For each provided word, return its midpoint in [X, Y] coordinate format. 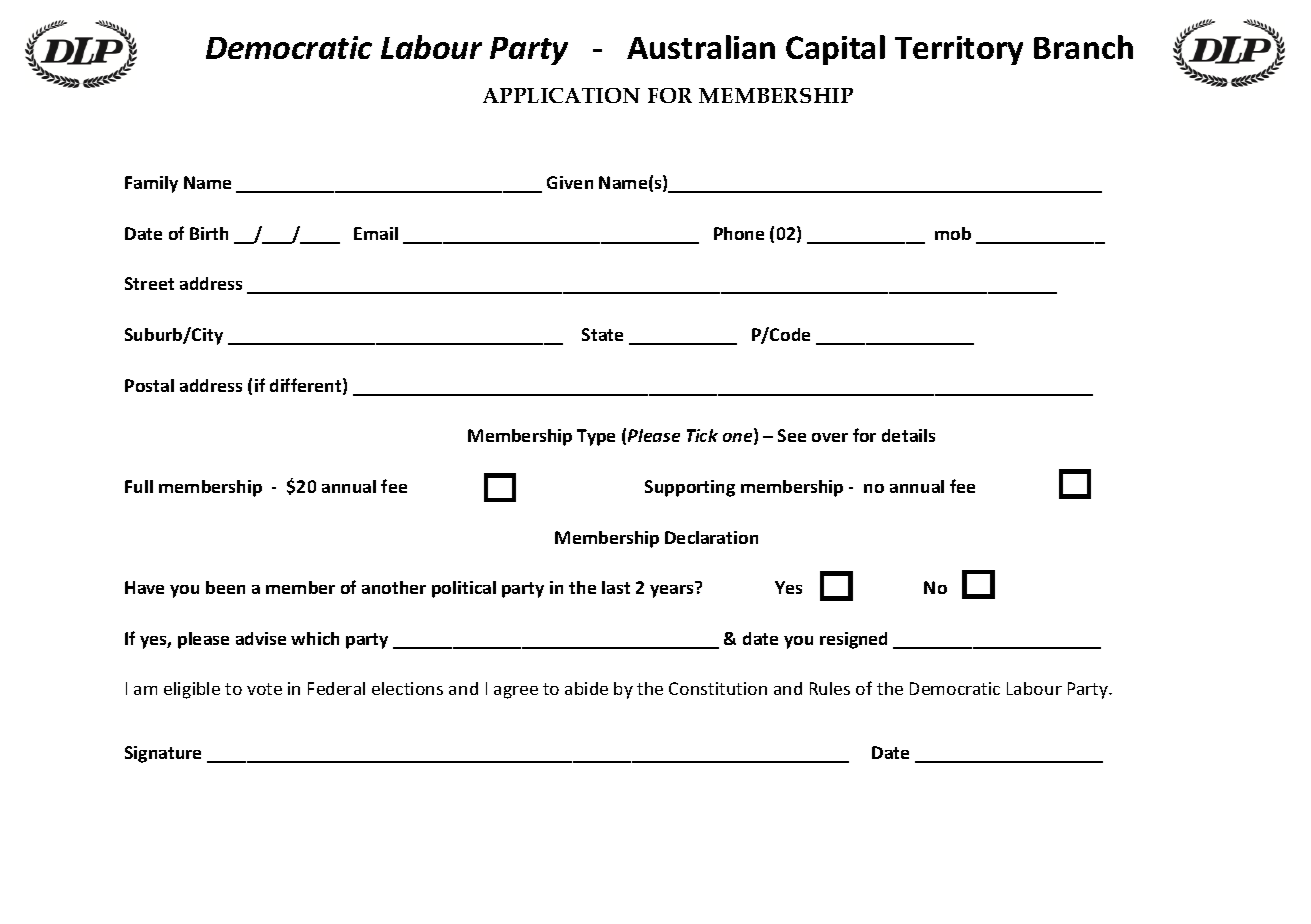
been [225, 587]
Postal [149, 385]
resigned [853, 640]
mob [953, 233]
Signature [163, 754]
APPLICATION [561, 95]
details [908, 435]
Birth [209, 233]
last [616, 587]
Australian [701, 47]
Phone [739, 233]
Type [596, 437]
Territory [959, 50]
